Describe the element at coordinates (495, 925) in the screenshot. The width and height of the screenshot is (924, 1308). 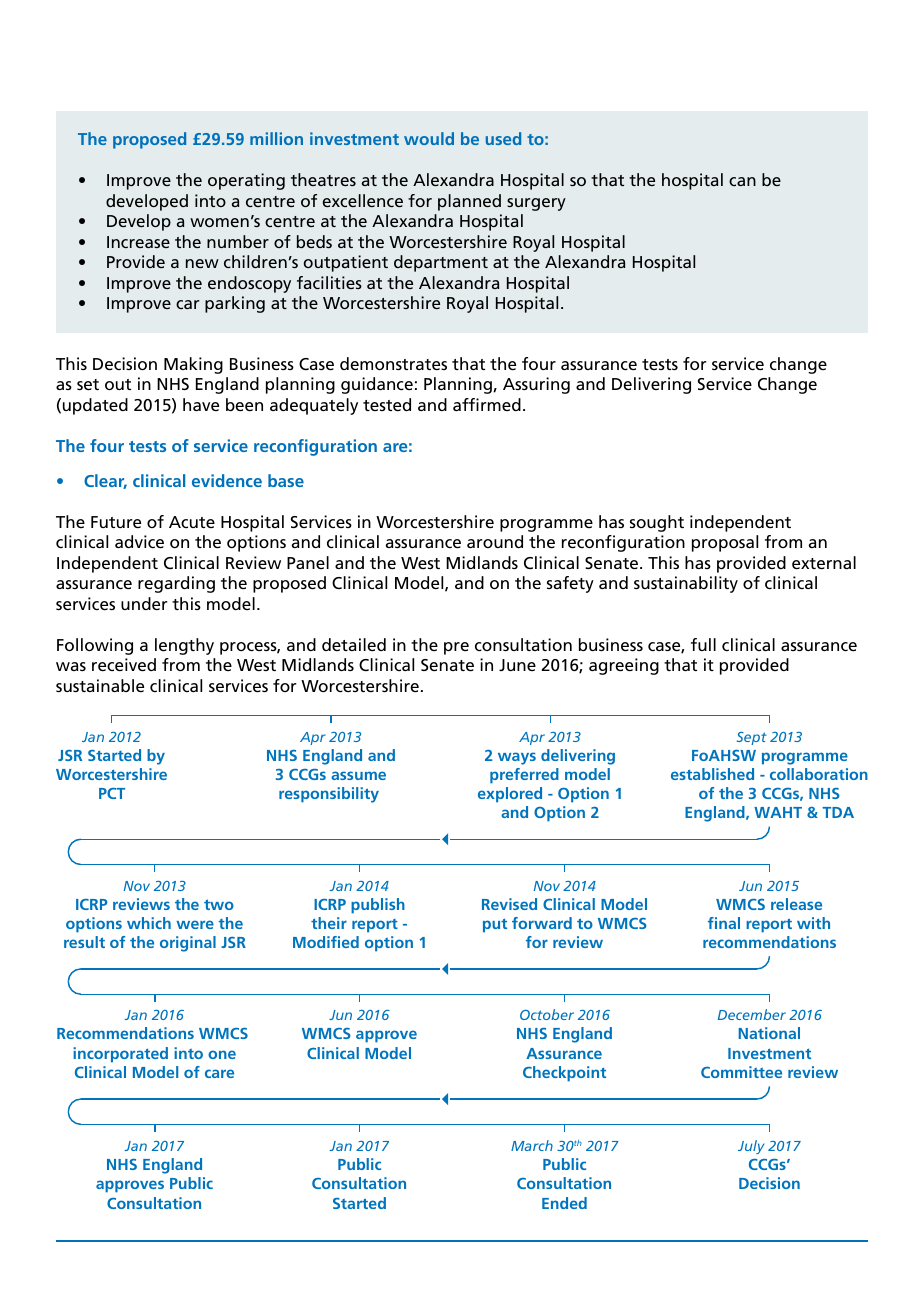
I see `put` at that location.
